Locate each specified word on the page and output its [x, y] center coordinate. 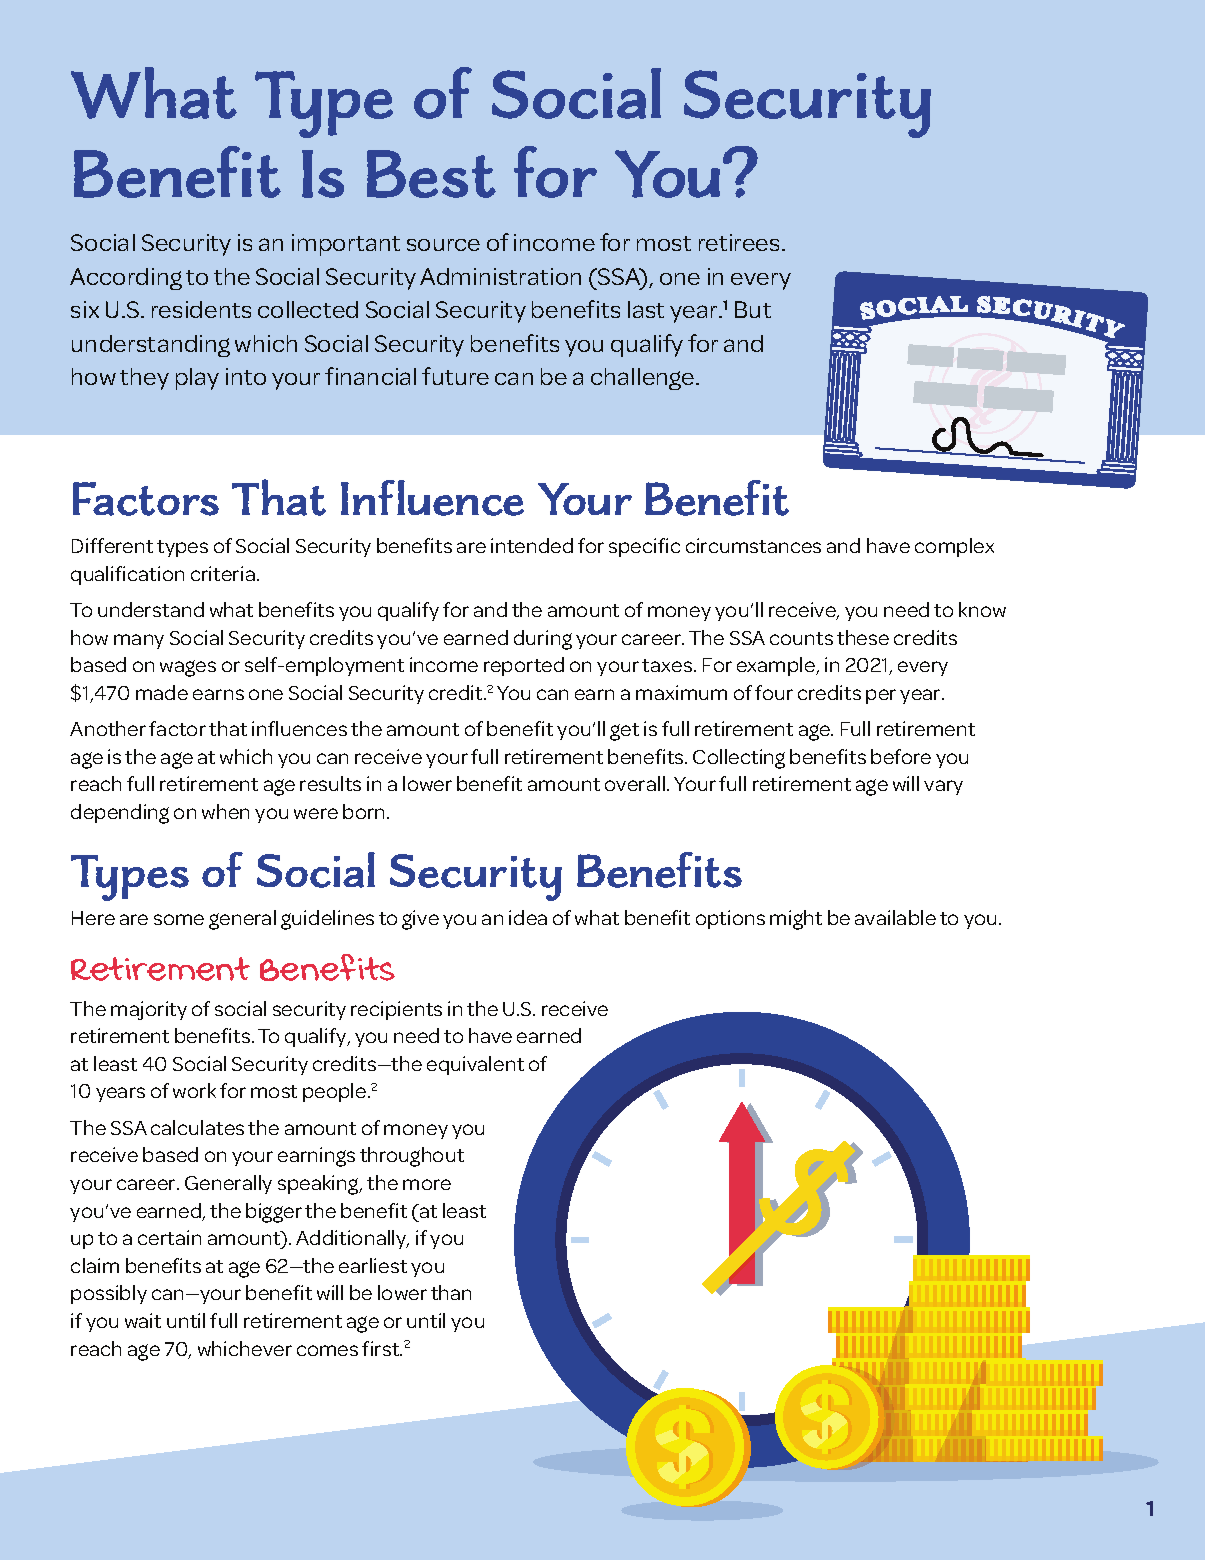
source [443, 245]
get [624, 732]
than [451, 1292]
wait [143, 1320]
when [225, 811]
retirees [739, 242]
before [901, 756]
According [126, 279]
